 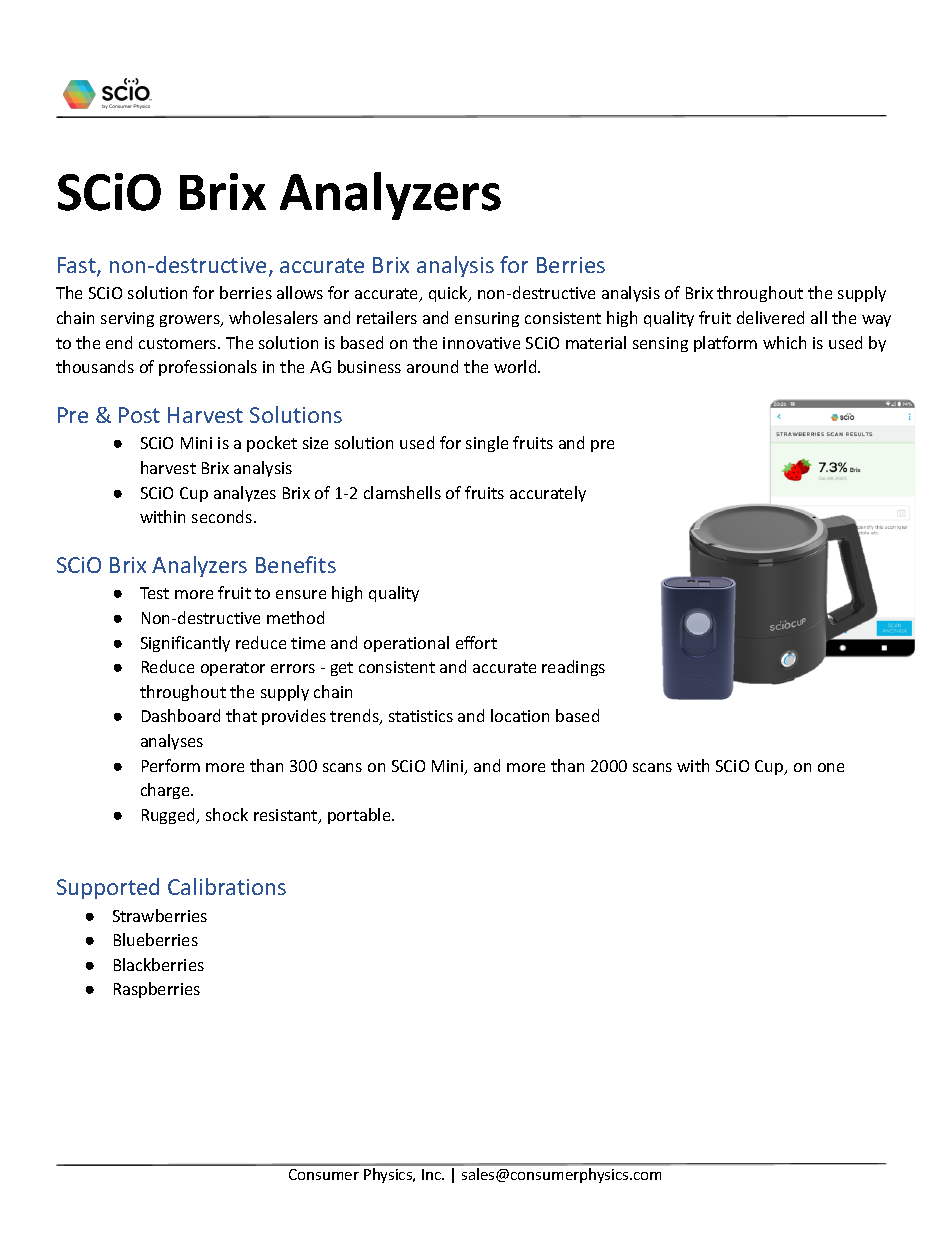 What do you see at coordinates (449, 294) in the image?
I see `quick` at bounding box center [449, 294].
